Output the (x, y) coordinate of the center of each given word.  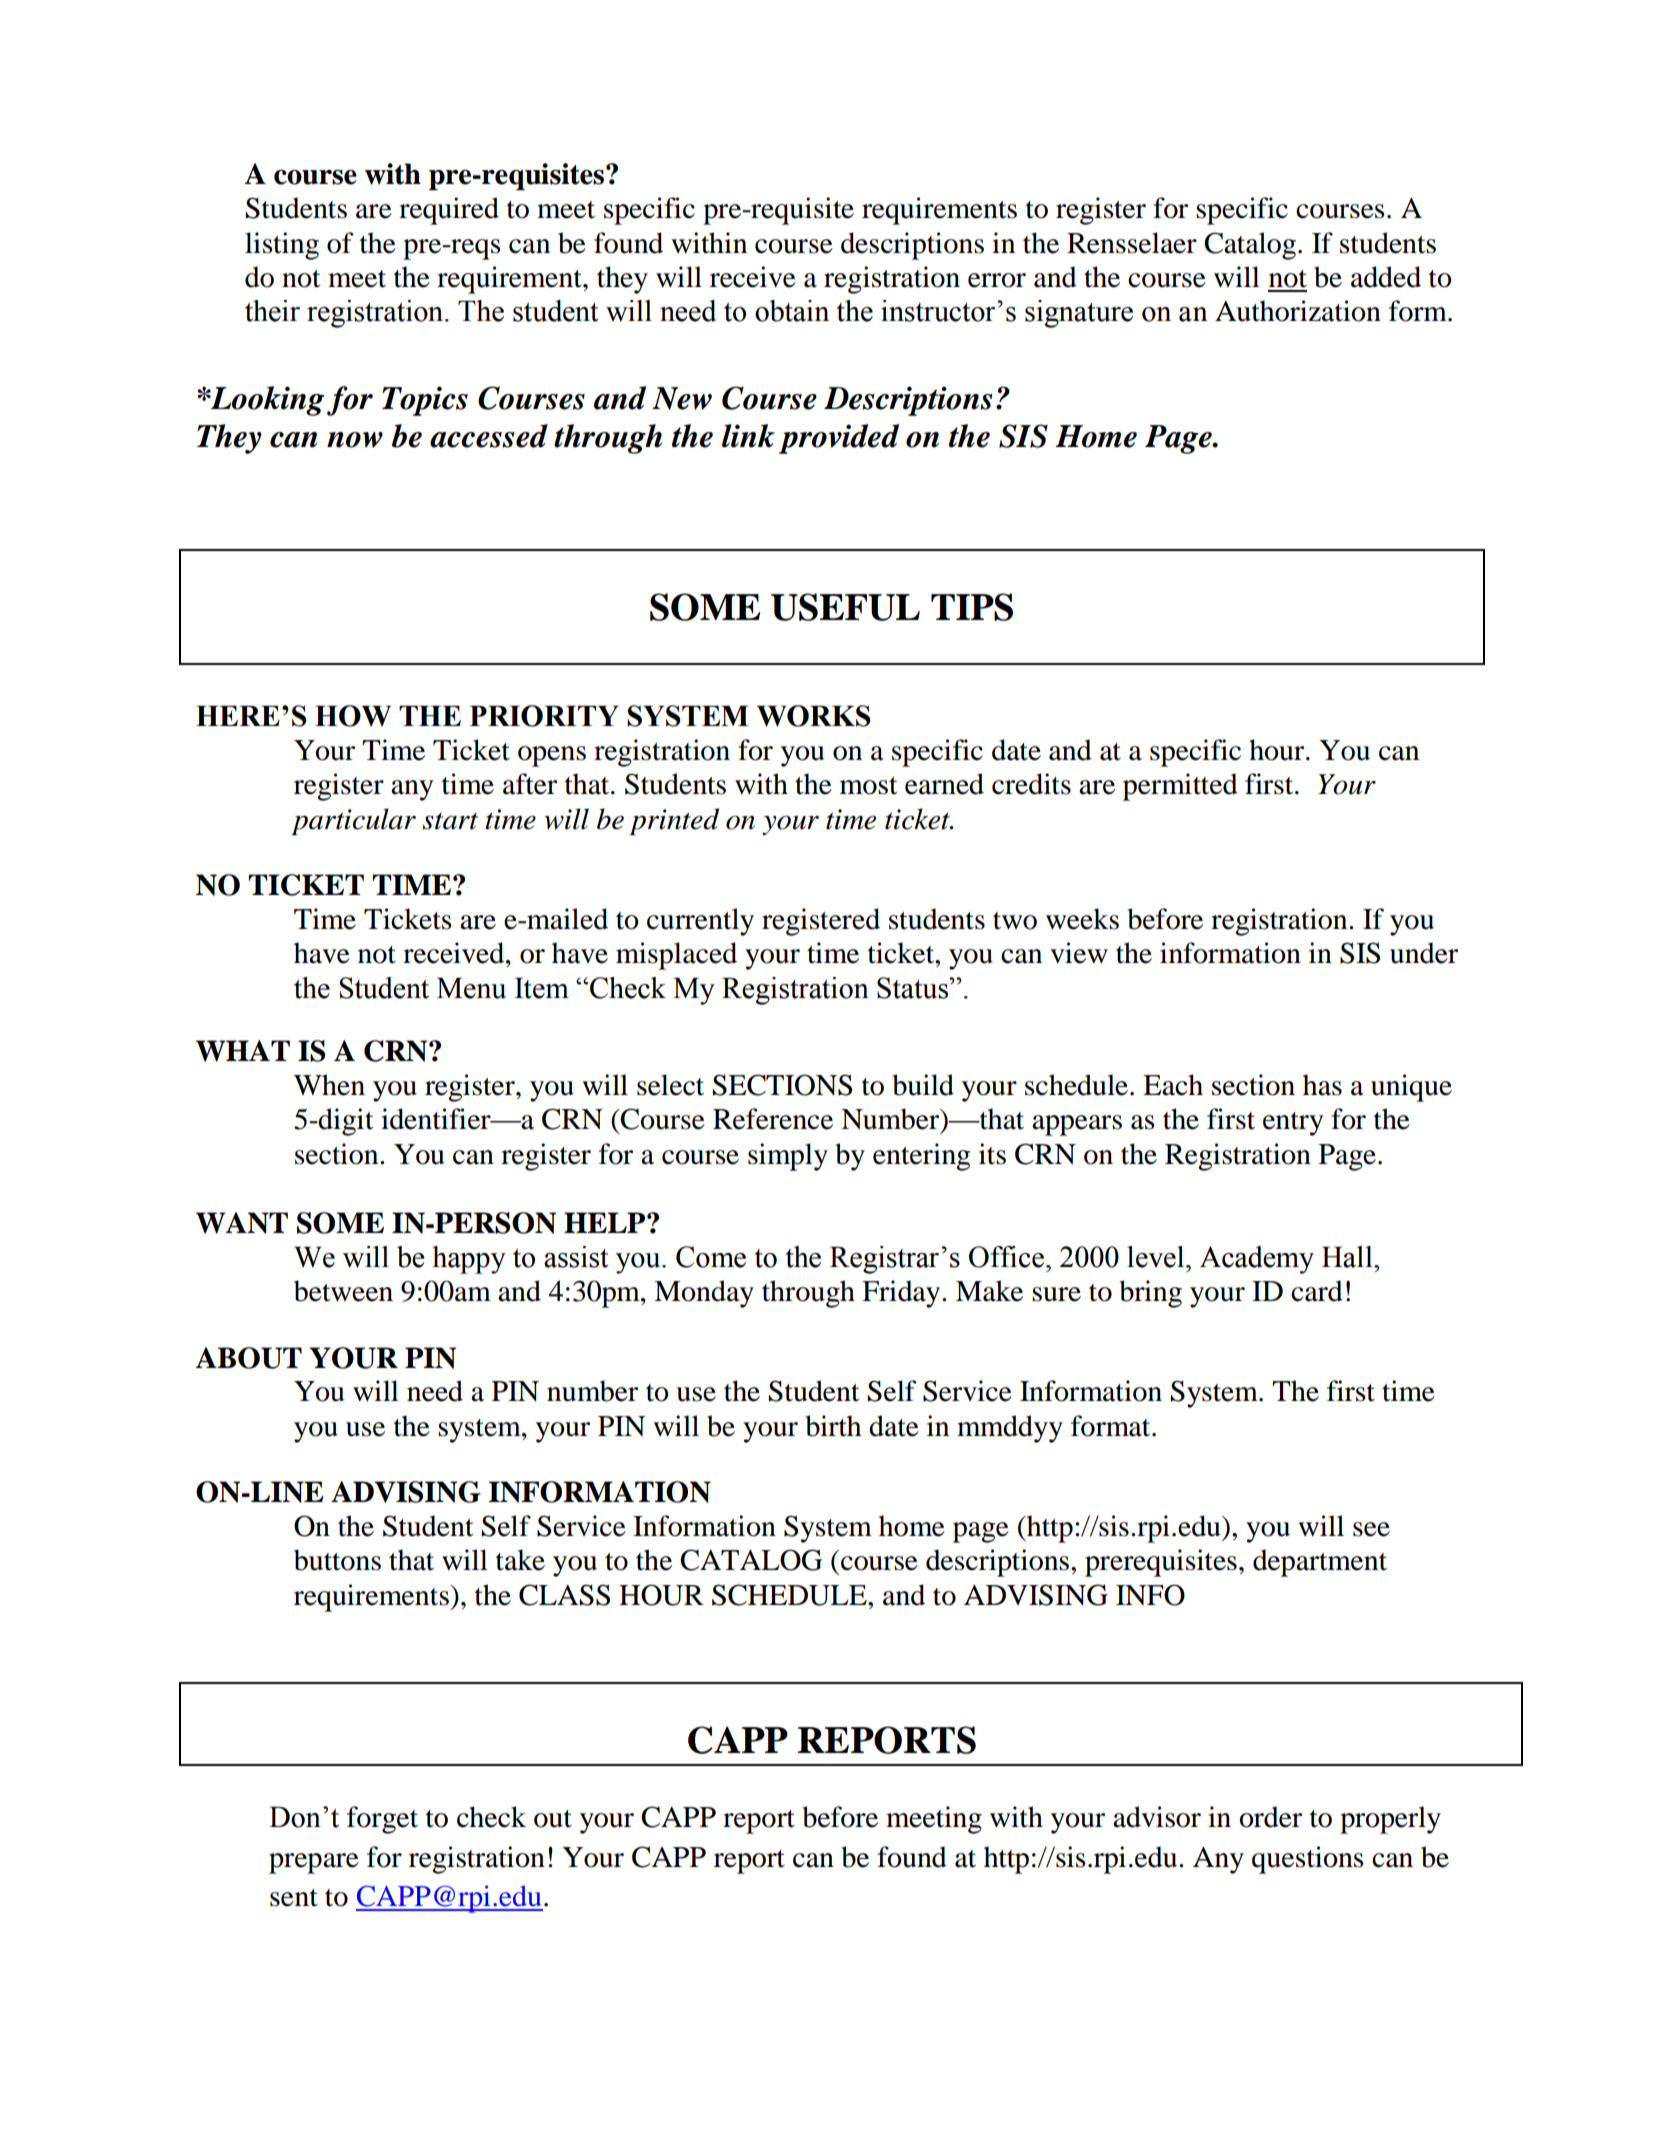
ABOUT (249, 1358)
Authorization (1298, 311)
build (923, 1085)
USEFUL (845, 607)
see (1371, 1529)
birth (833, 1426)
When (329, 1085)
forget (382, 1820)
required (449, 211)
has (1322, 1085)
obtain (792, 311)
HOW (353, 716)
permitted (1180, 787)
